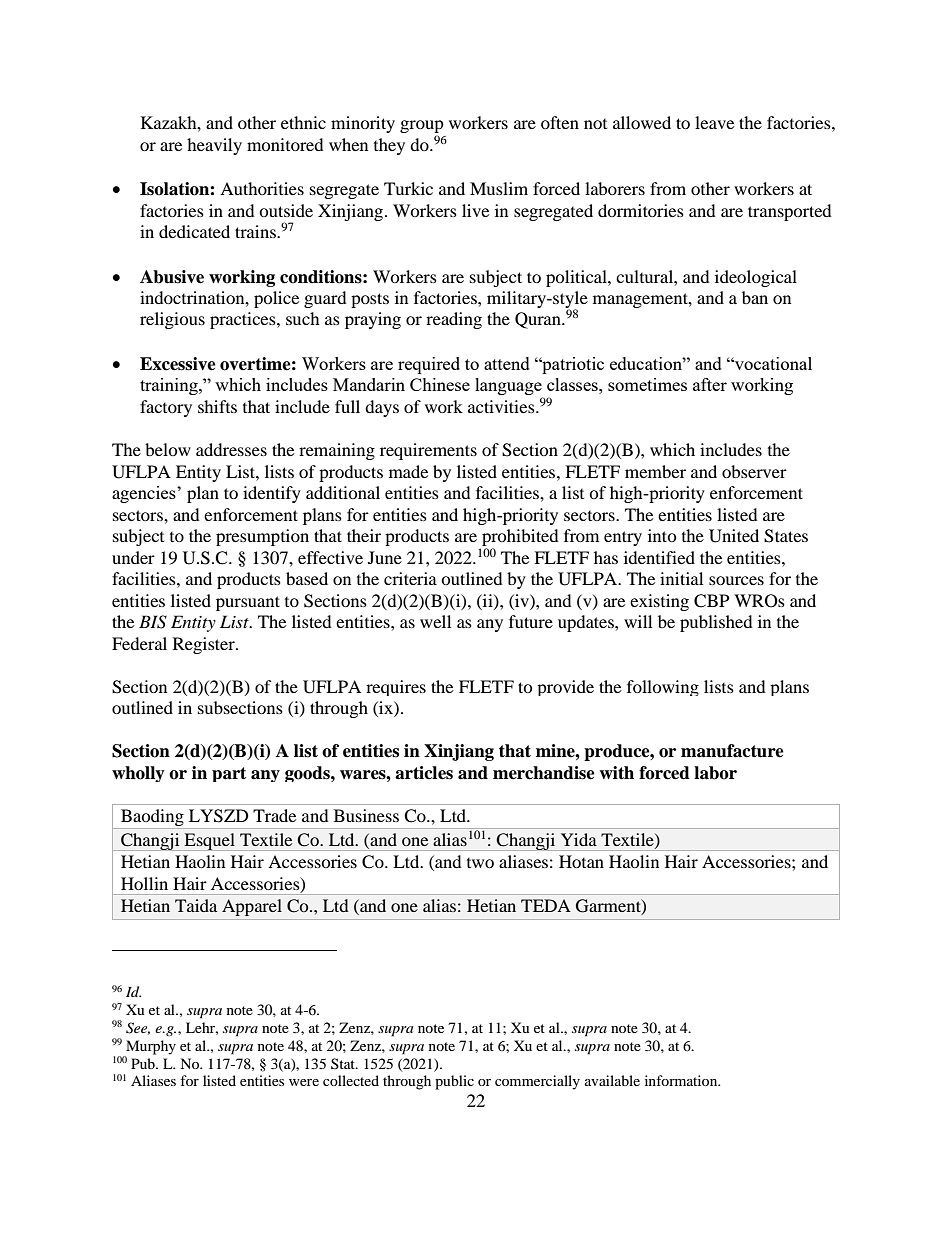 This screenshot has height=1233, width=952. Describe the element at coordinates (231, 449) in the screenshot. I see `addresses` at that location.
